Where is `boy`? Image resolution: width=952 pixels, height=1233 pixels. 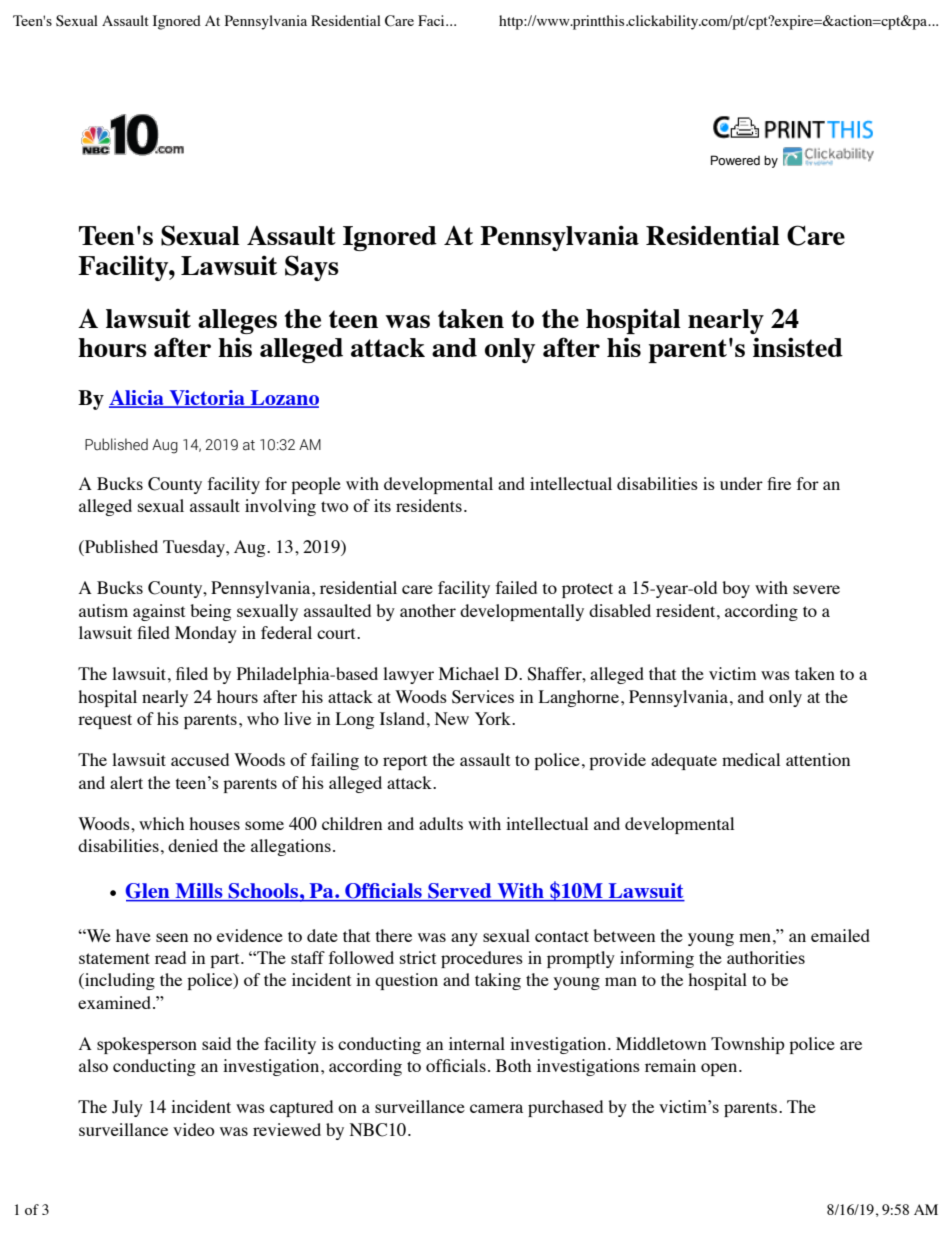 boy is located at coordinates (736, 589).
